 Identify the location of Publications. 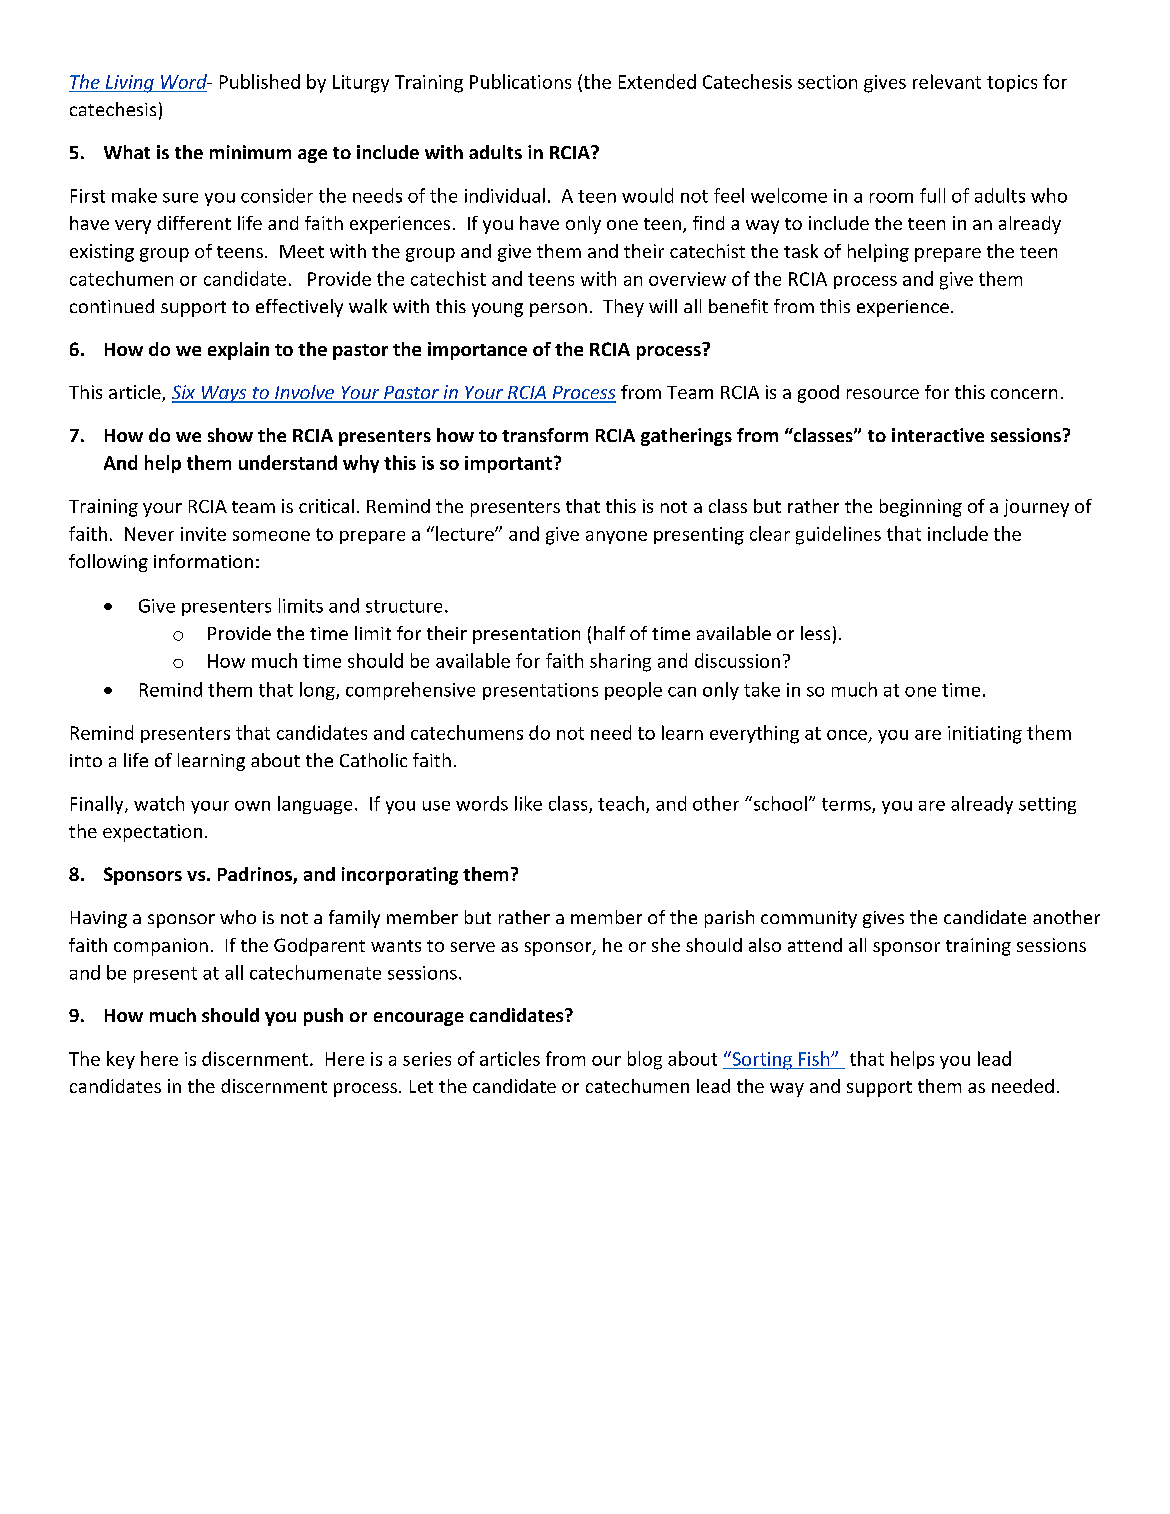
(520, 81).
